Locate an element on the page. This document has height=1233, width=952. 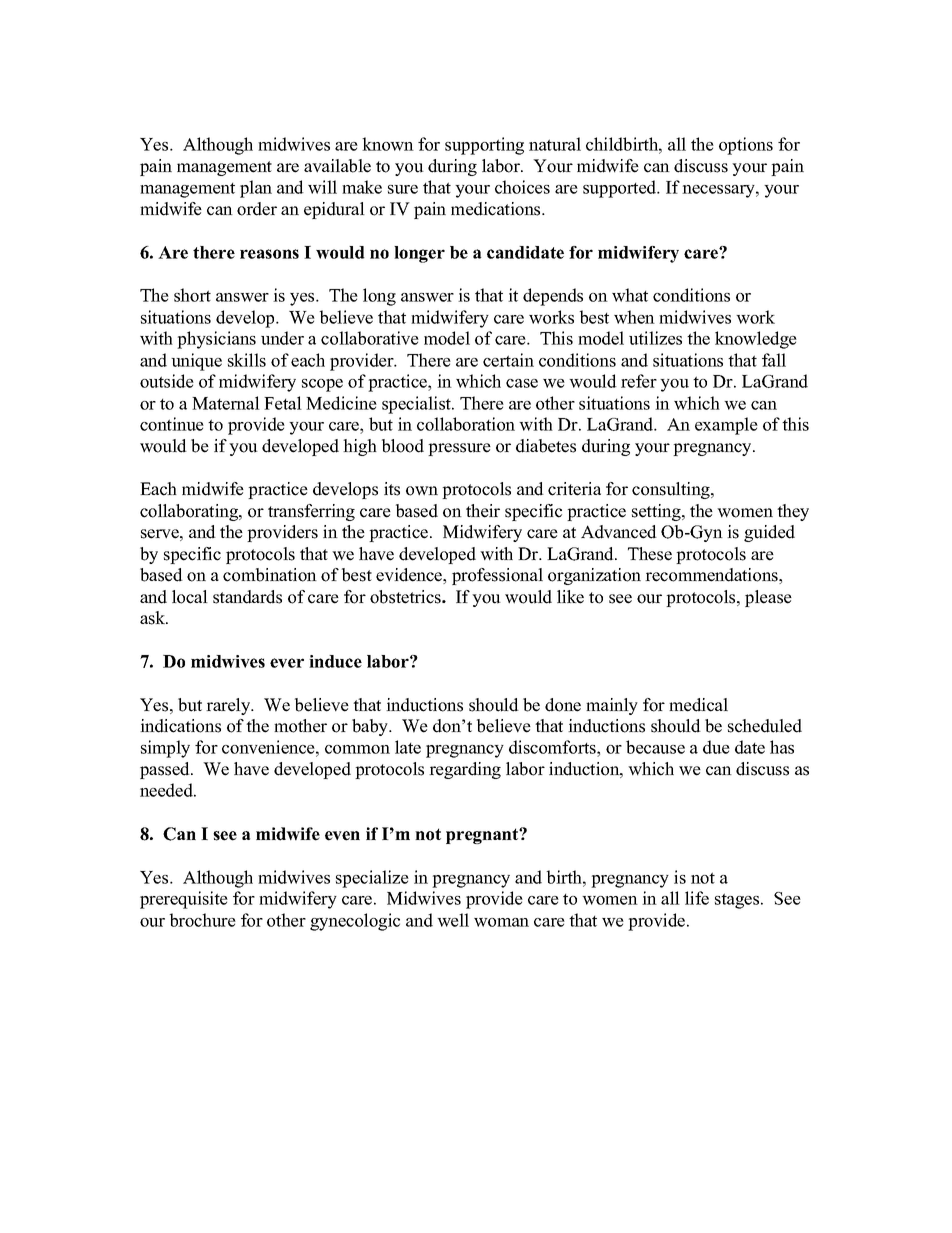
continue is located at coordinates (172, 424).
